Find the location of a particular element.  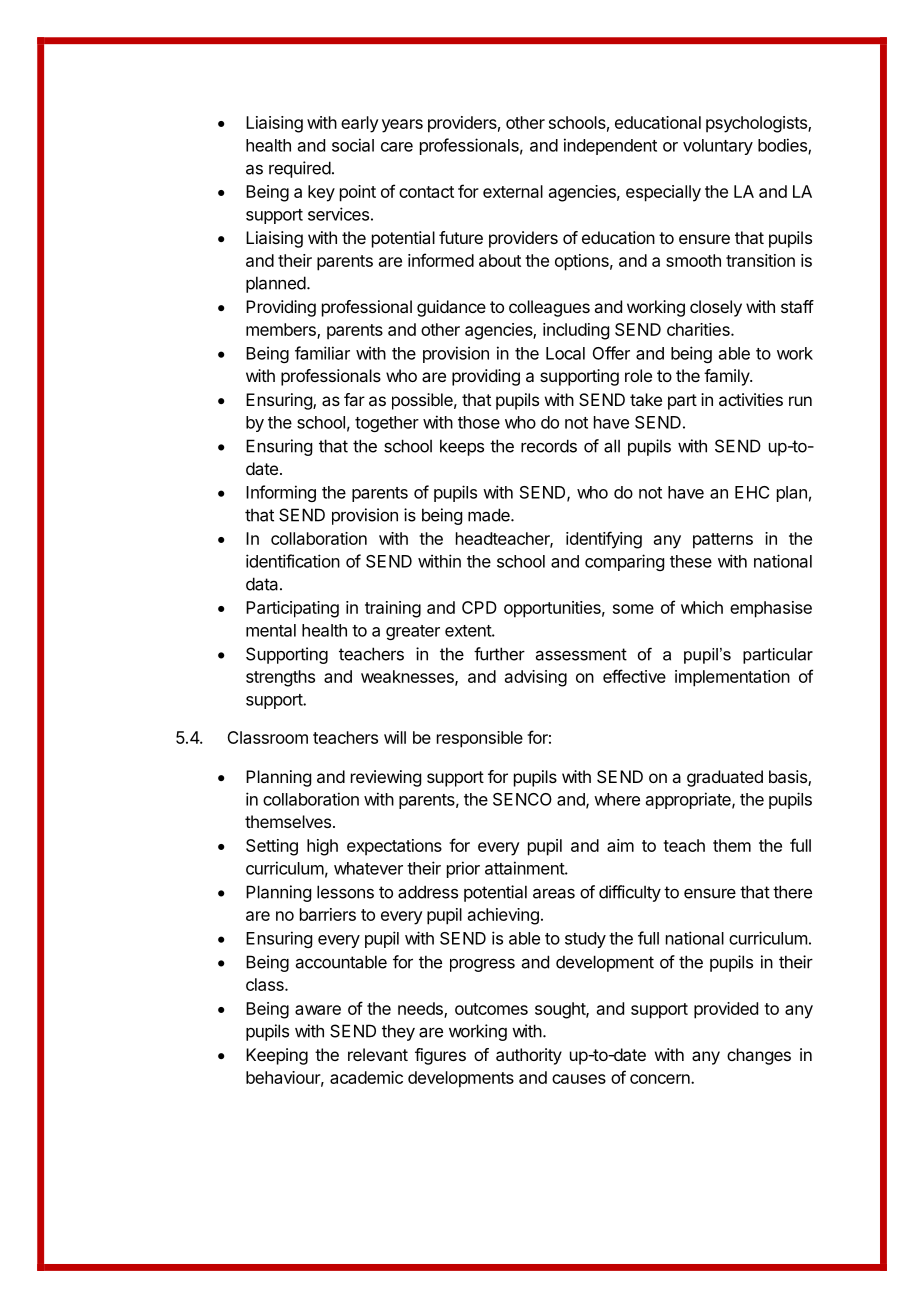

patterns is located at coordinates (723, 541).
